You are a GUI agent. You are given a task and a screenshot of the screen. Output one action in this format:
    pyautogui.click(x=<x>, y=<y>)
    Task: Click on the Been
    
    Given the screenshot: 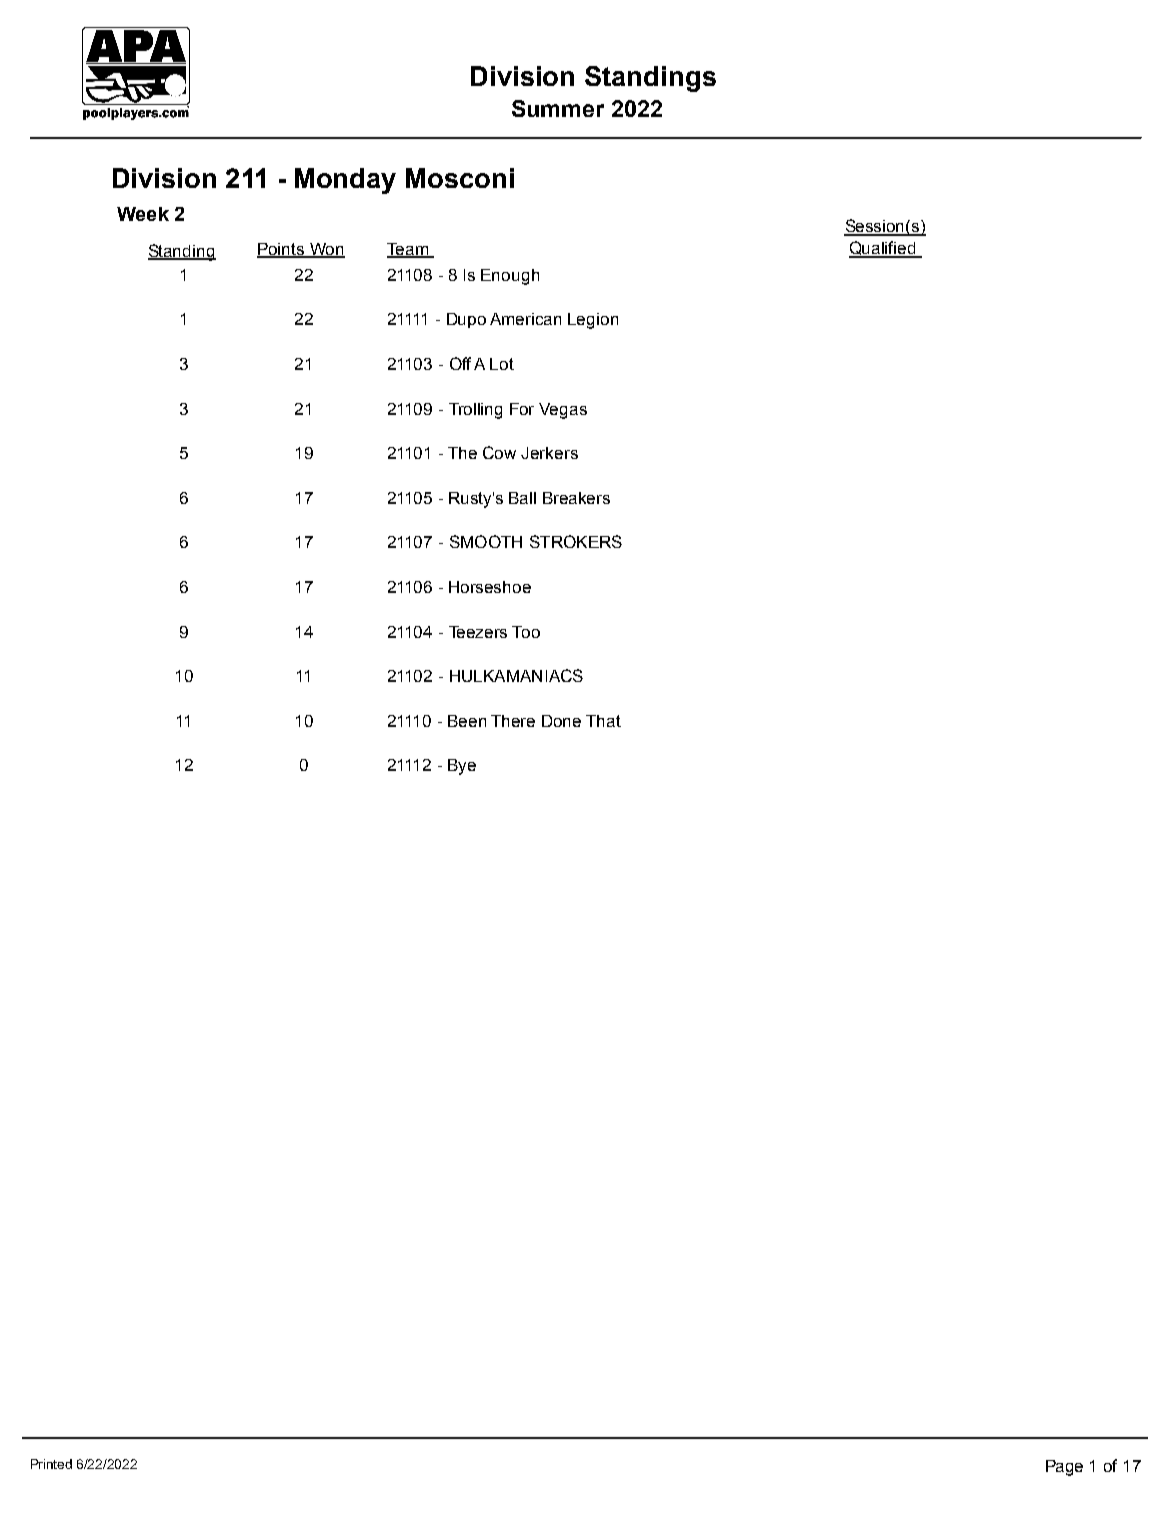 What is the action you would take?
    pyautogui.click(x=467, y=721)
